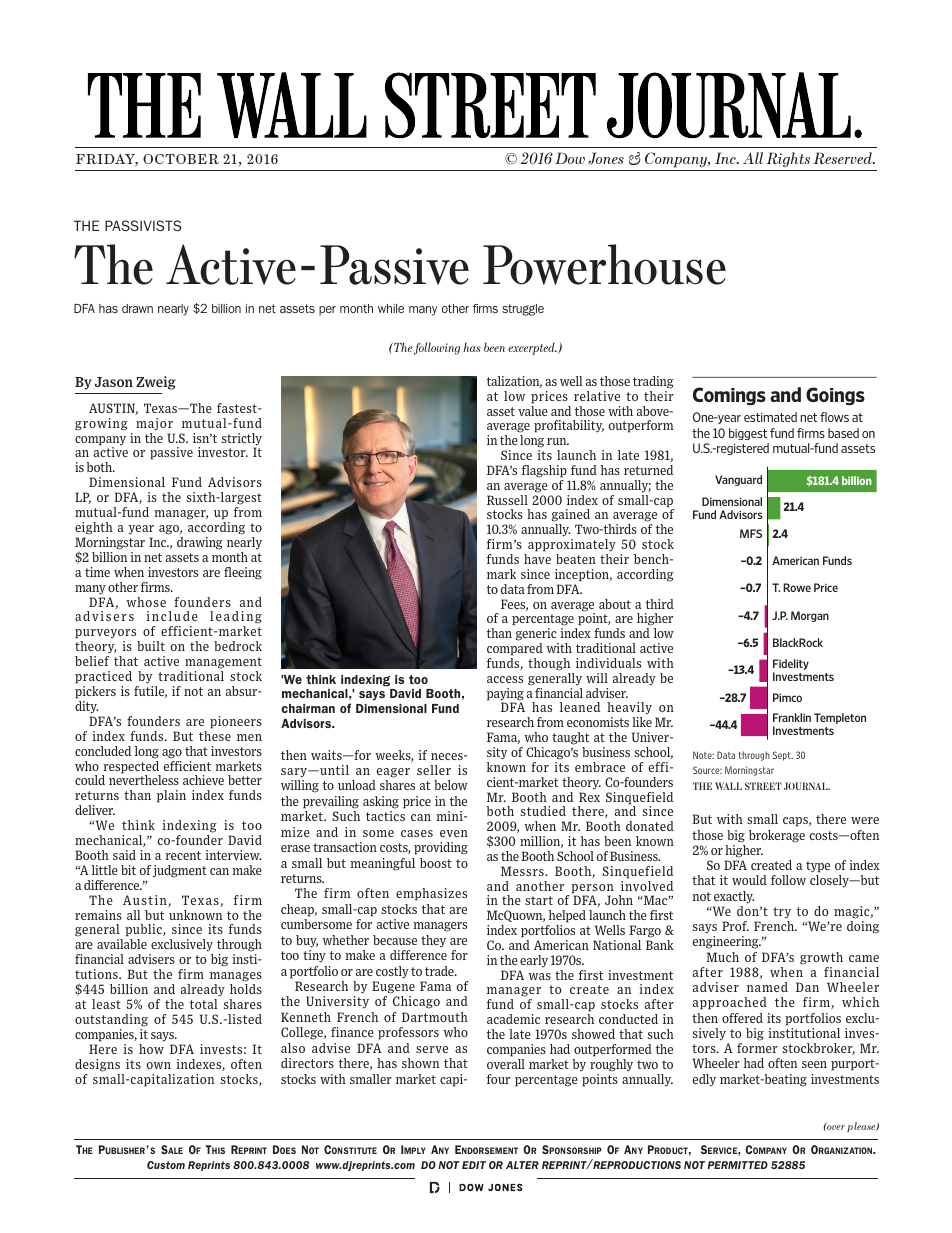  I want to click on Custom, so click(166, 1165).
